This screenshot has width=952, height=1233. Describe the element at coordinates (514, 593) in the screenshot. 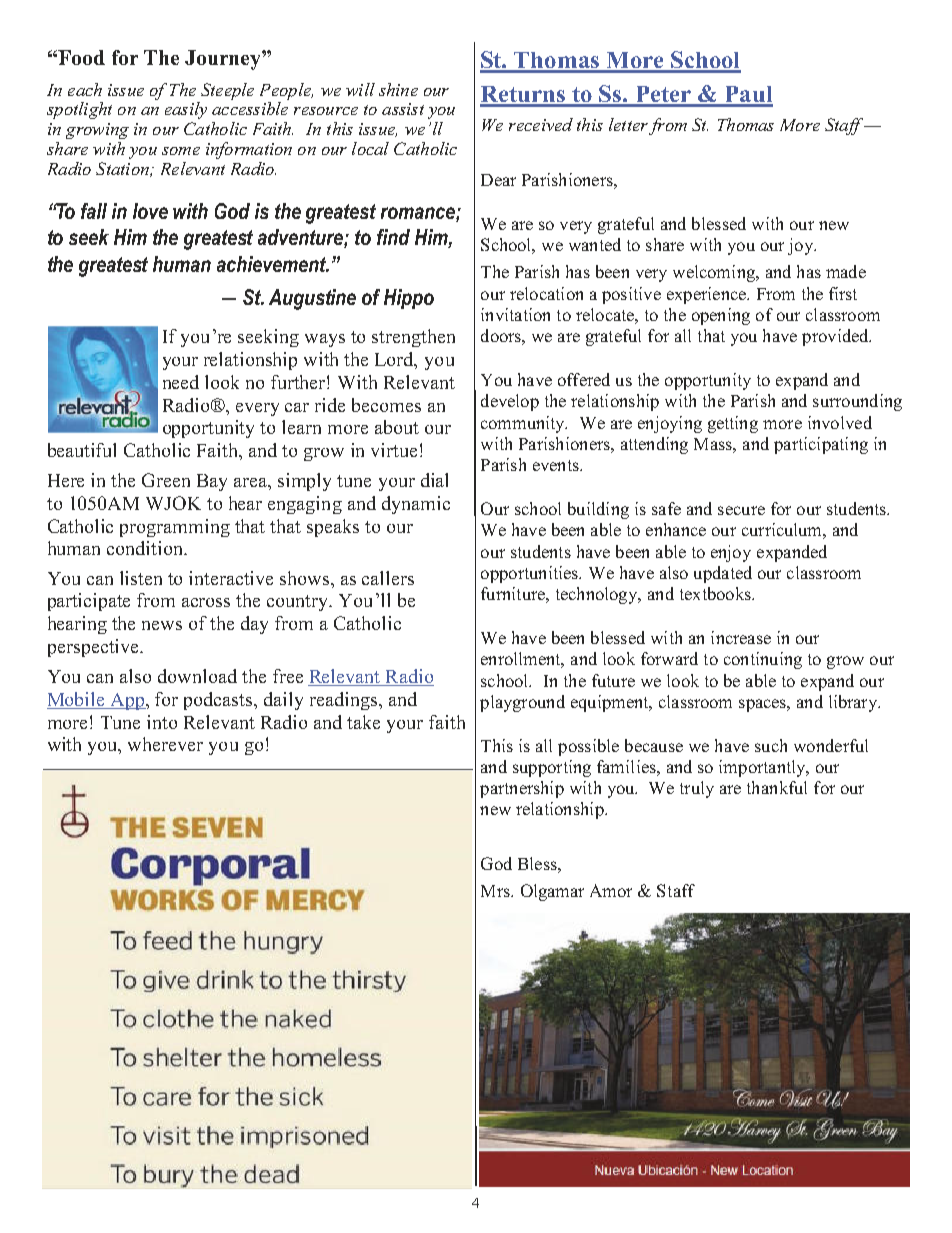

I see `furniture` at that location.
